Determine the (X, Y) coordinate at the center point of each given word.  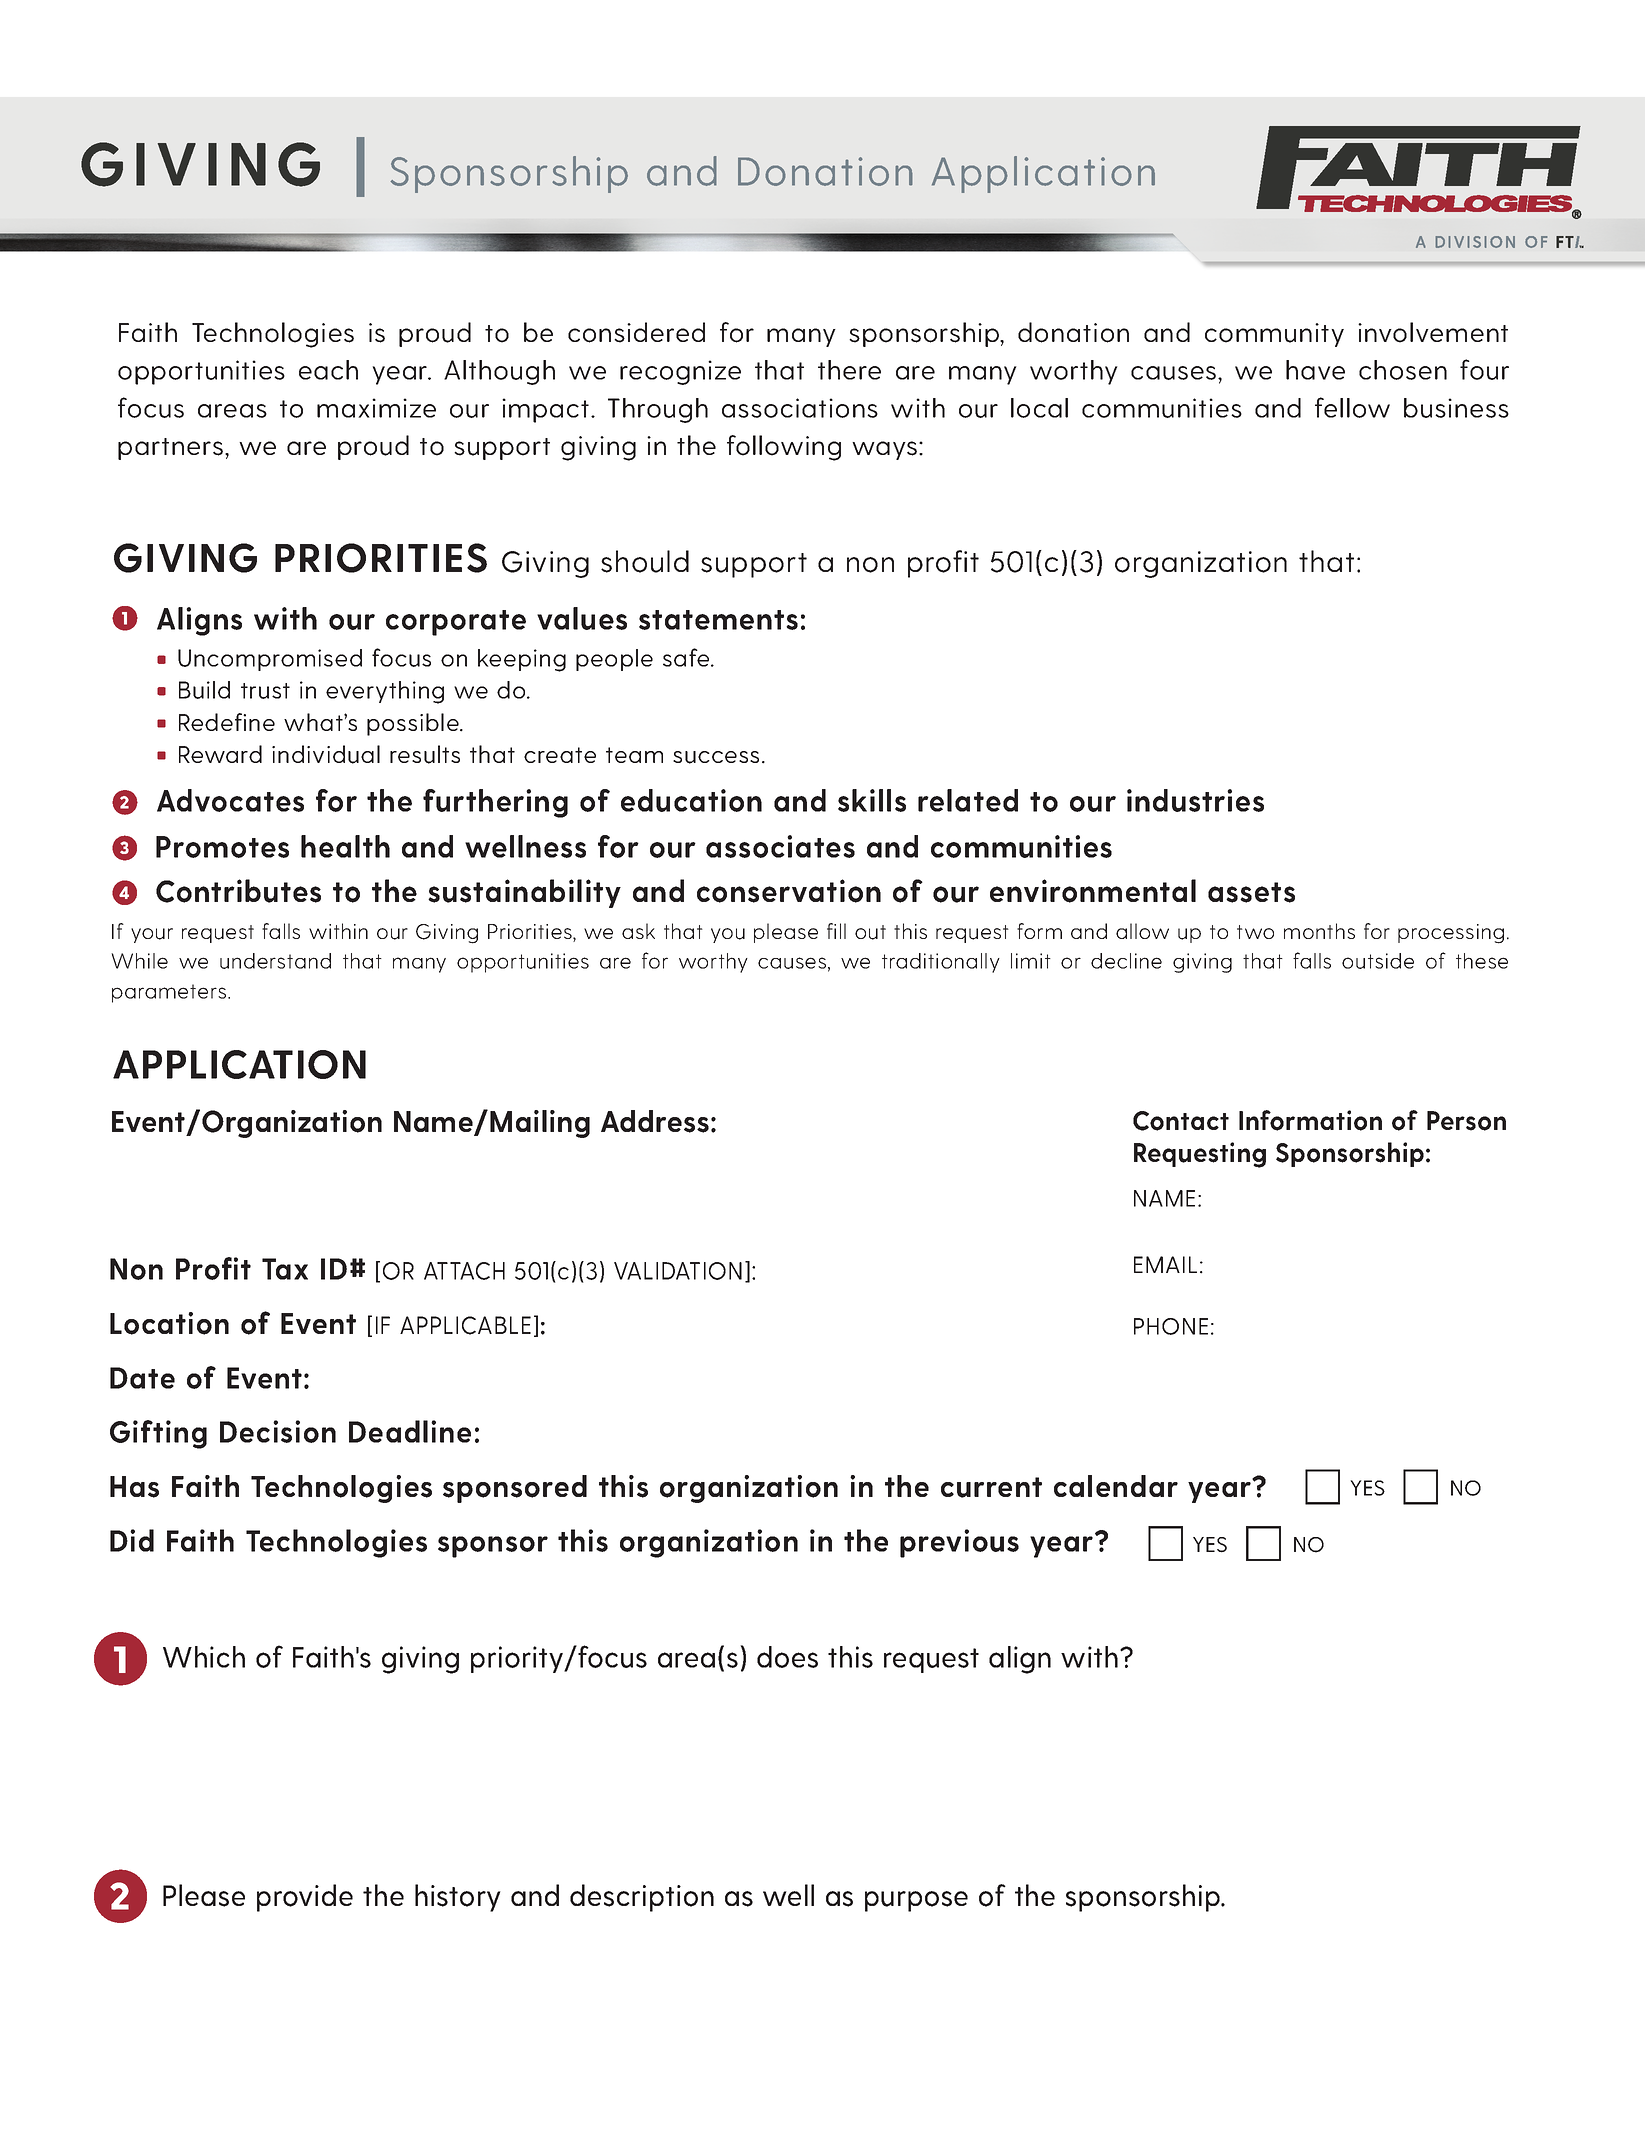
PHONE (1171, 1326)
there (849, 370)
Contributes (238, 891)
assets (1251, 892)
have (1315, 370)
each (328, 370)
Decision (278, 1431)
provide (305, 1898)
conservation (789, 891)
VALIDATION (678, 1271)
